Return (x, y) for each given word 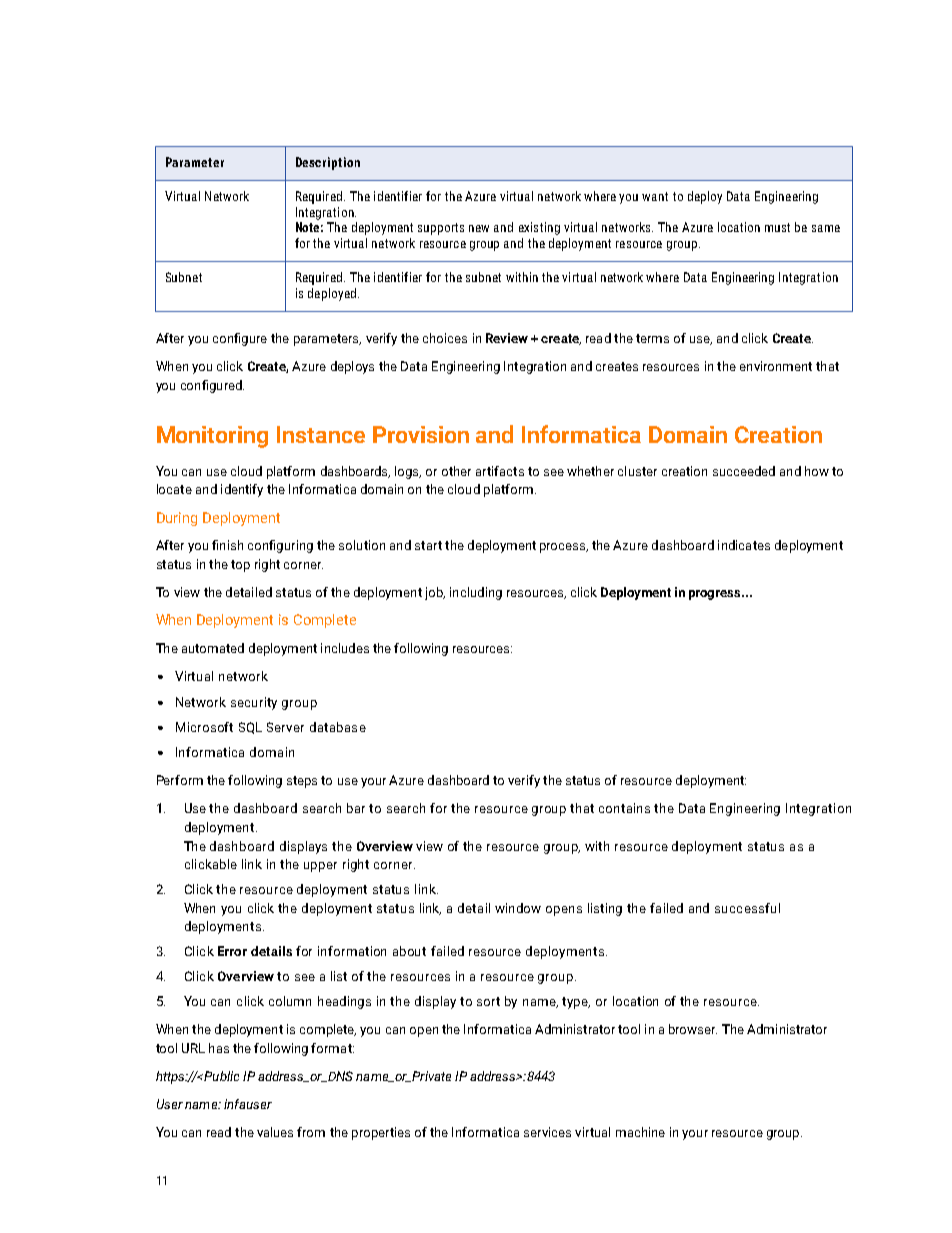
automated (213, 648)
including (476, 593)
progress (716, 595)
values (275, 1132)
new (479, 228)
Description (328, 163)
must (777, 227)
